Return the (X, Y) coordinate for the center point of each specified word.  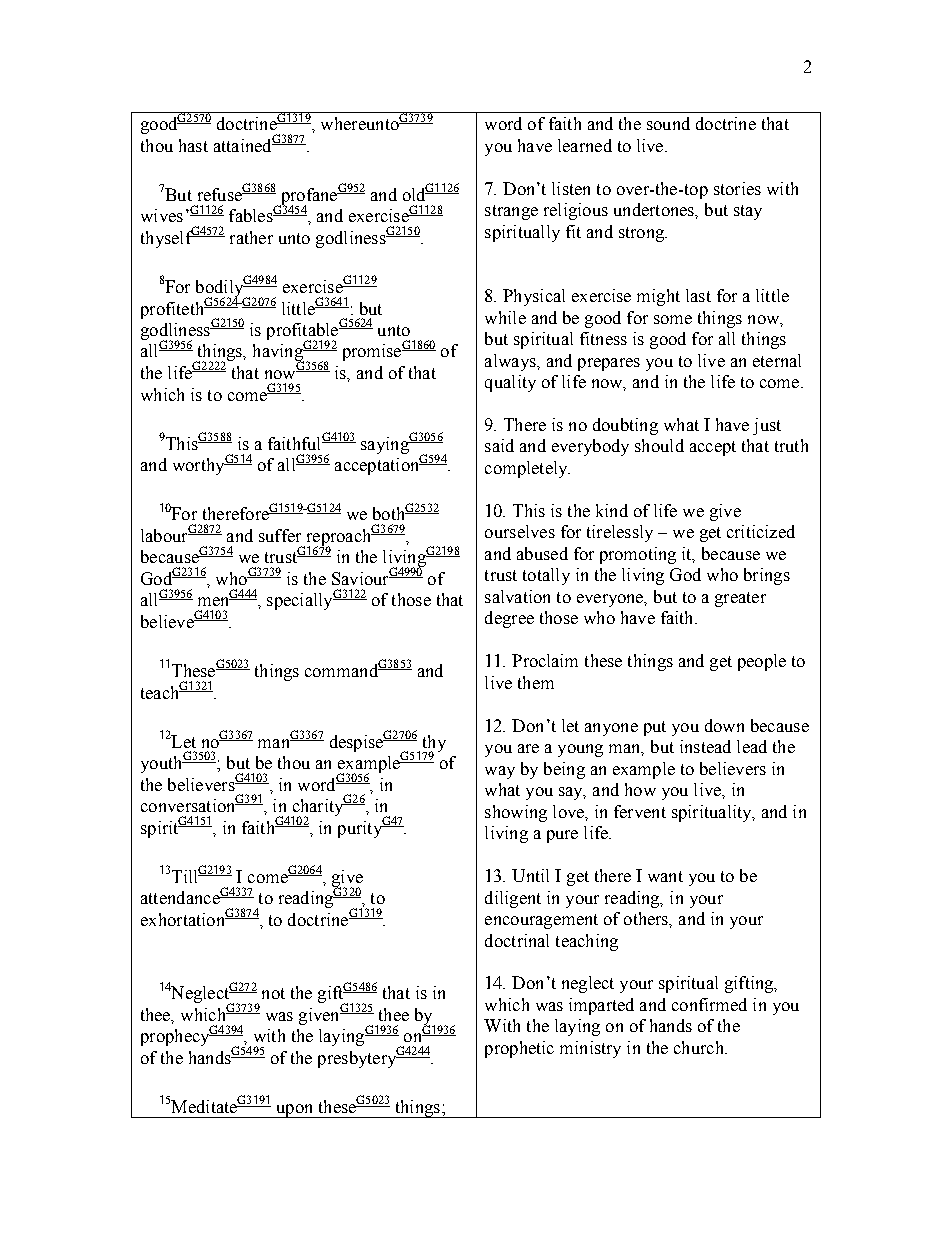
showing (516, 813)
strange (511, 212)
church (700, 1047)
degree (509, 619)
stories (737, 188)
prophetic (519, 1049)
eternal (777, 360)
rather (251, 237)
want (665, 876)
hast (193, 145)
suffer (280, 535)
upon (295, 1111)
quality (510, 383)
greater (740, 599)
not (273, 993)
